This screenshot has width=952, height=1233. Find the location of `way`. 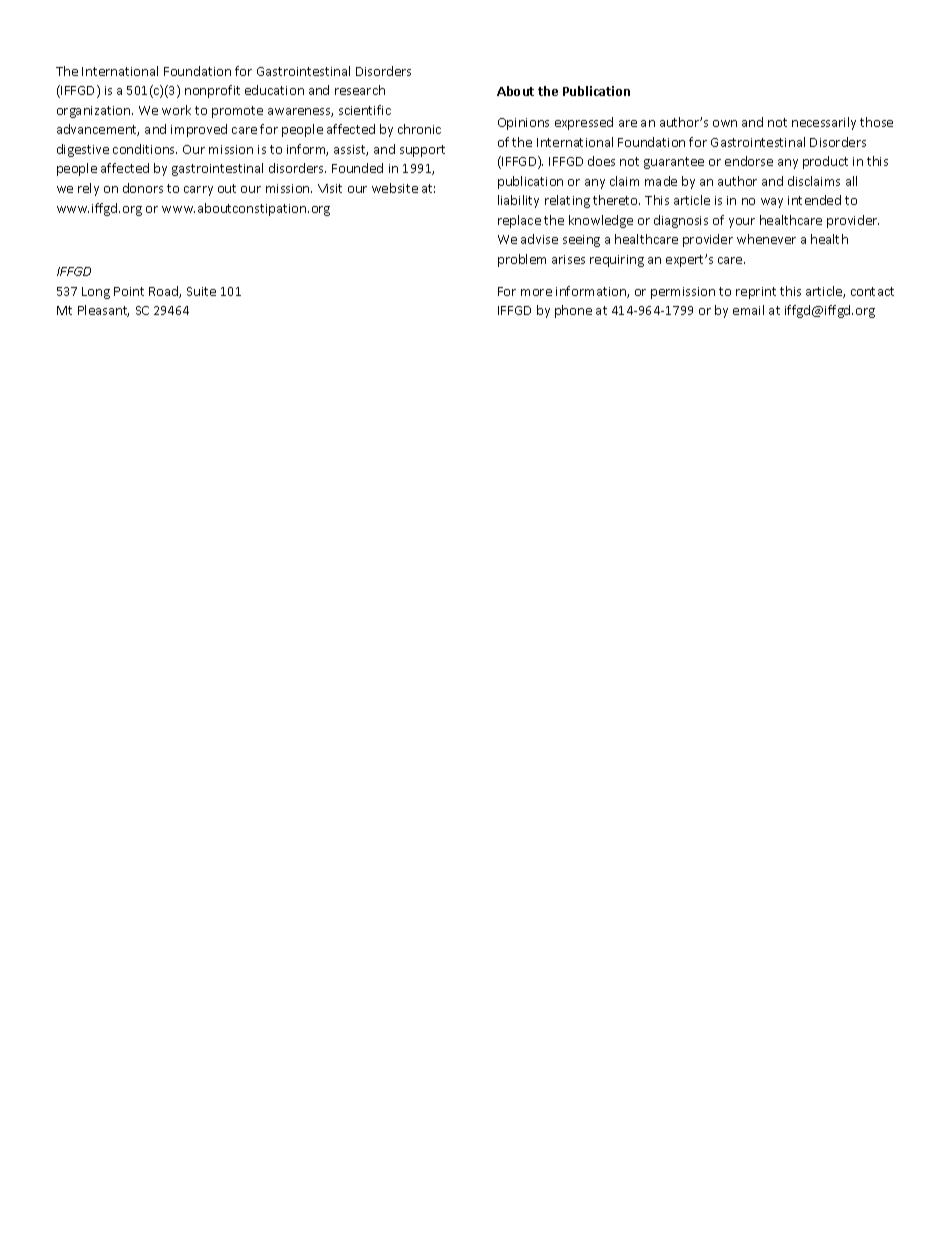

way is located at coordinates (772, 203).
